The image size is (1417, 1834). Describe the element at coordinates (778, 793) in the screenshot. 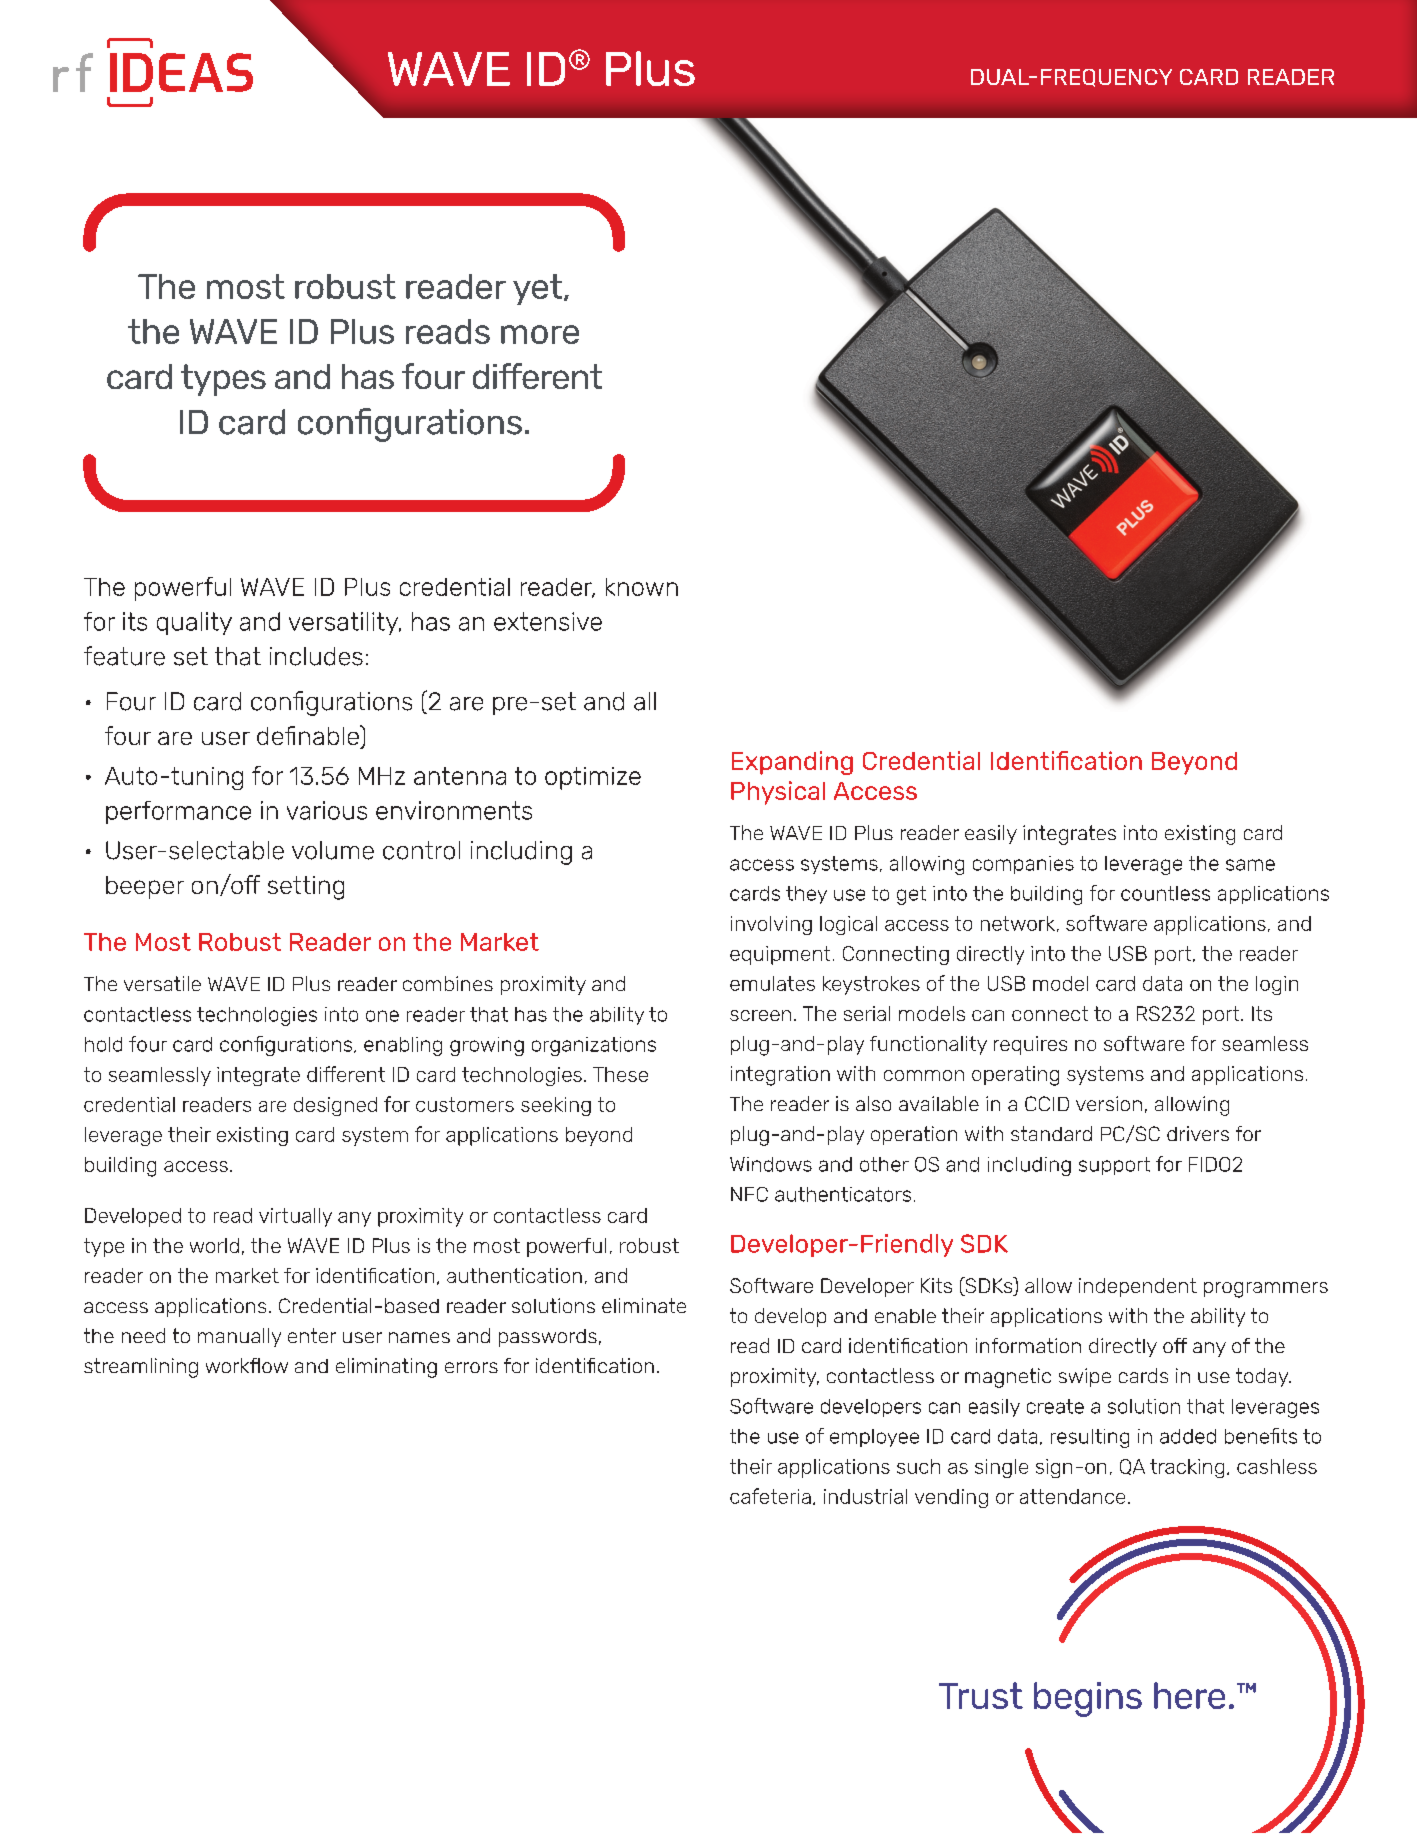

I see `Physical` at that location.
